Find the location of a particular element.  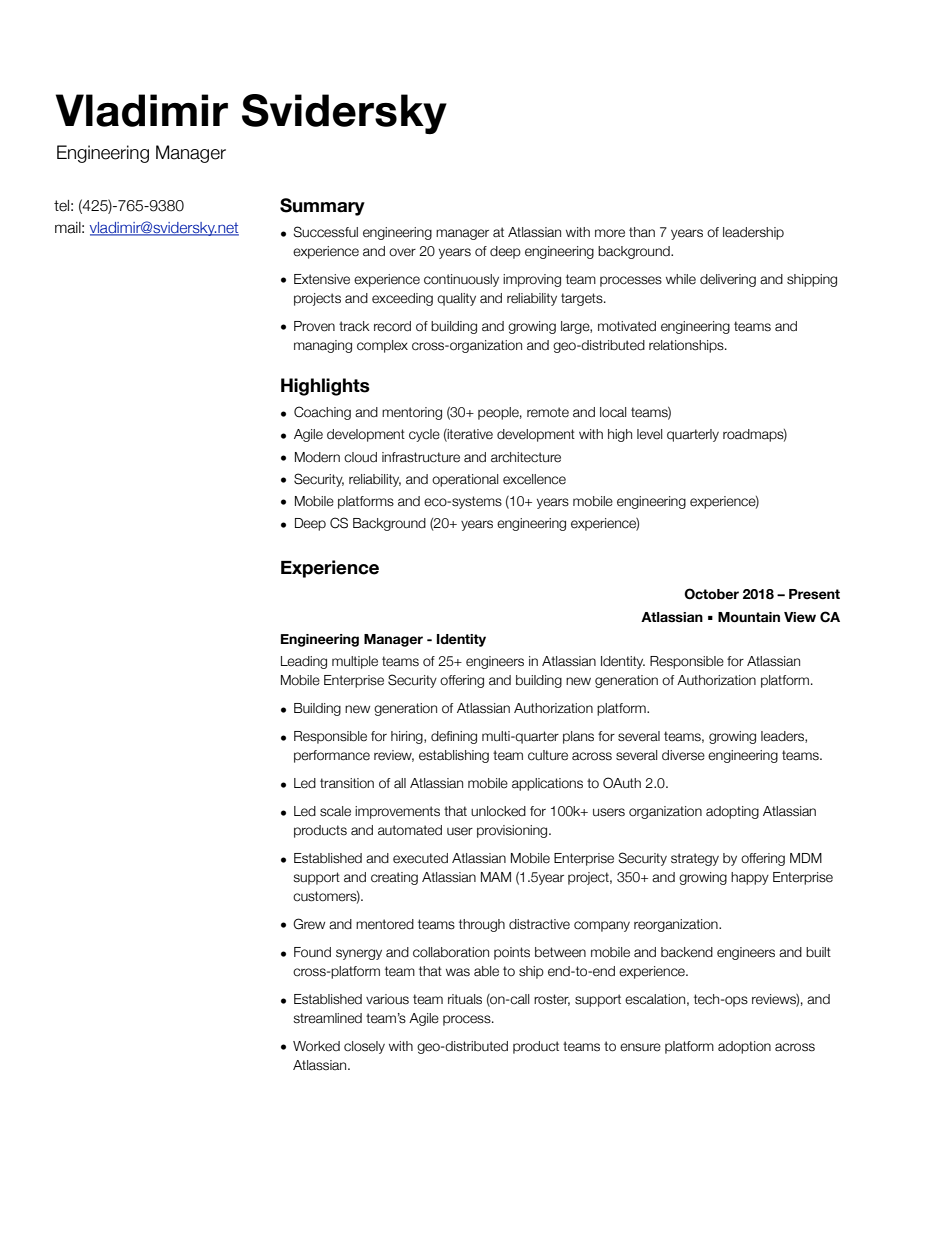

excellence is located at coordinates (534, 479).
